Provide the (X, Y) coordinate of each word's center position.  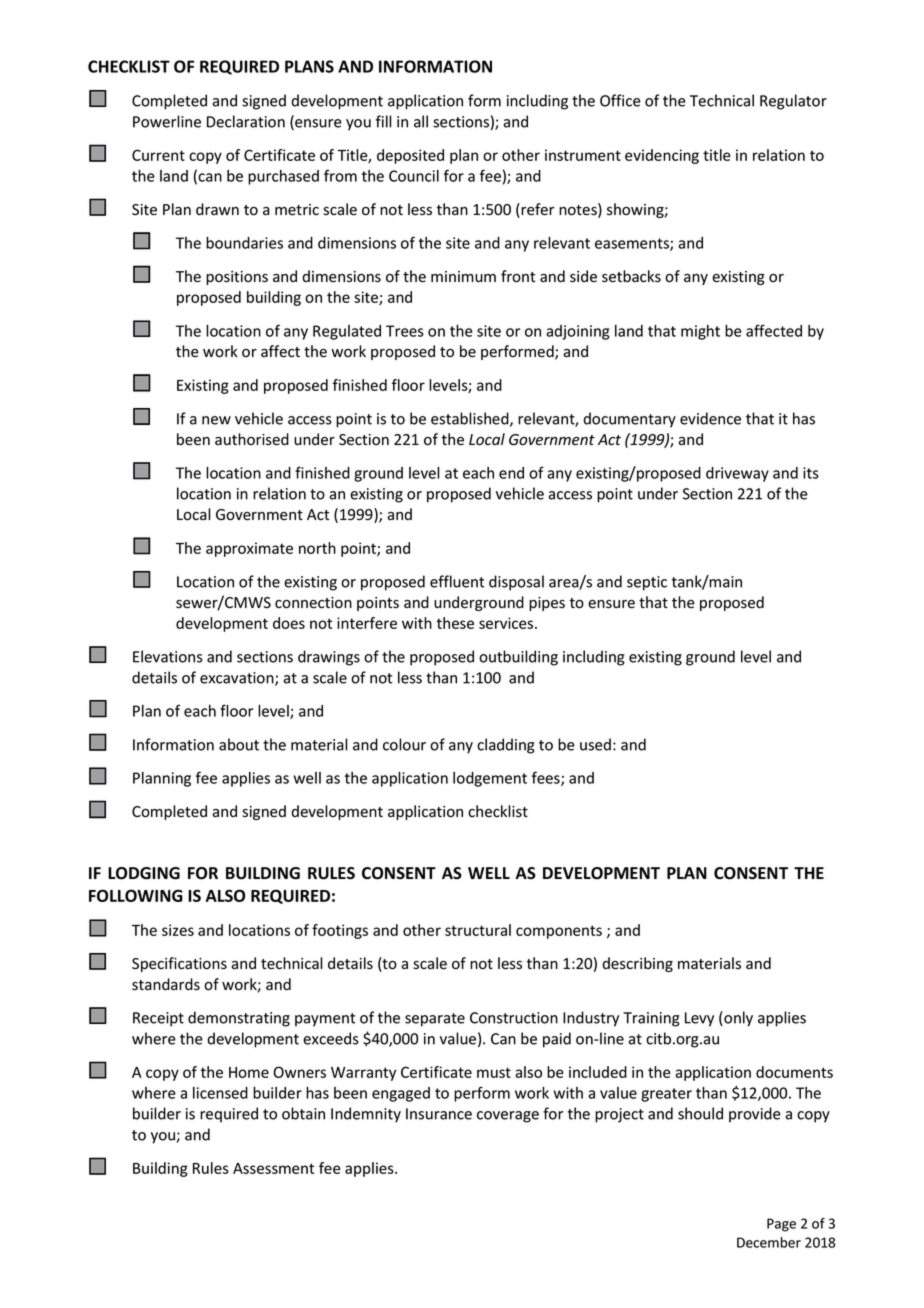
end (511, 473)
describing (637, 964)
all (421, 121)
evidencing (662, 156)
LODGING (144, 873)
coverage (508, 1117)
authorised (252, 439)
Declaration (246, 121)
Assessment (273, 1168)
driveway (737, 474)
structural (478, 930)
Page (781, 1225)
